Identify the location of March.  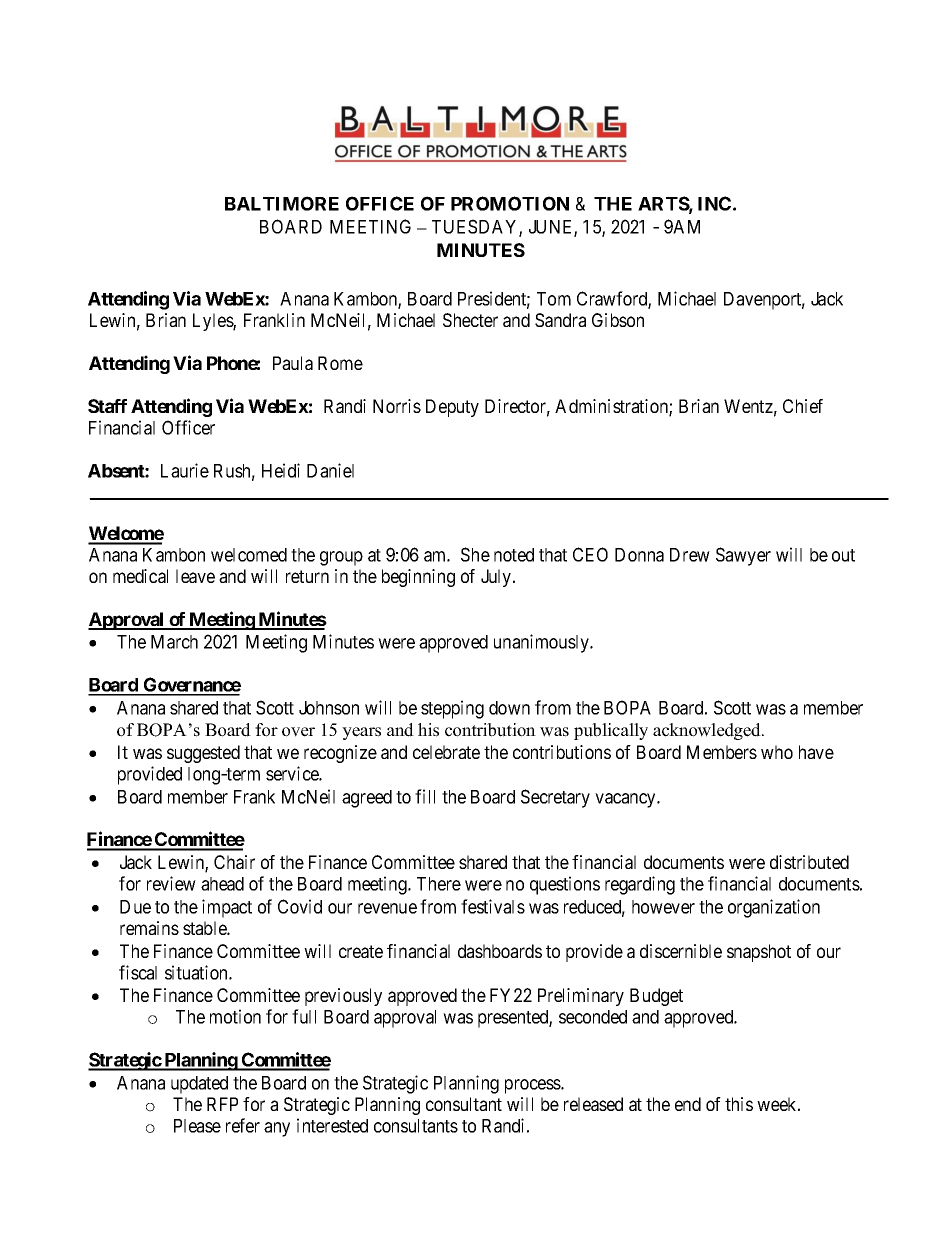
(174, 642).
